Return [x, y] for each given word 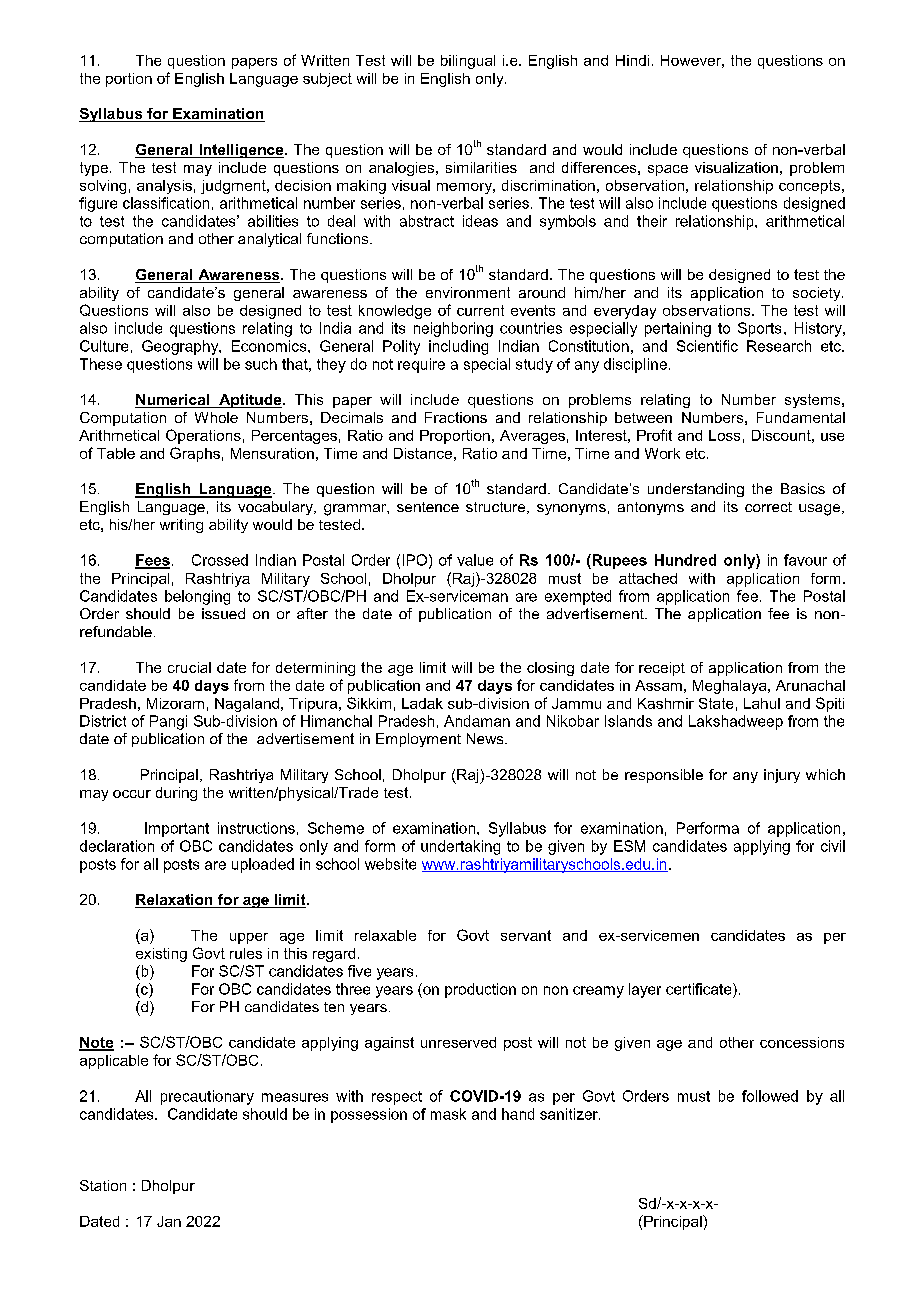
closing [550, 669]
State [716, 703]
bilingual [468, 62]
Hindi [632, 60]
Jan [169, 1221]
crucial [189, 667]
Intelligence [241, 151]
